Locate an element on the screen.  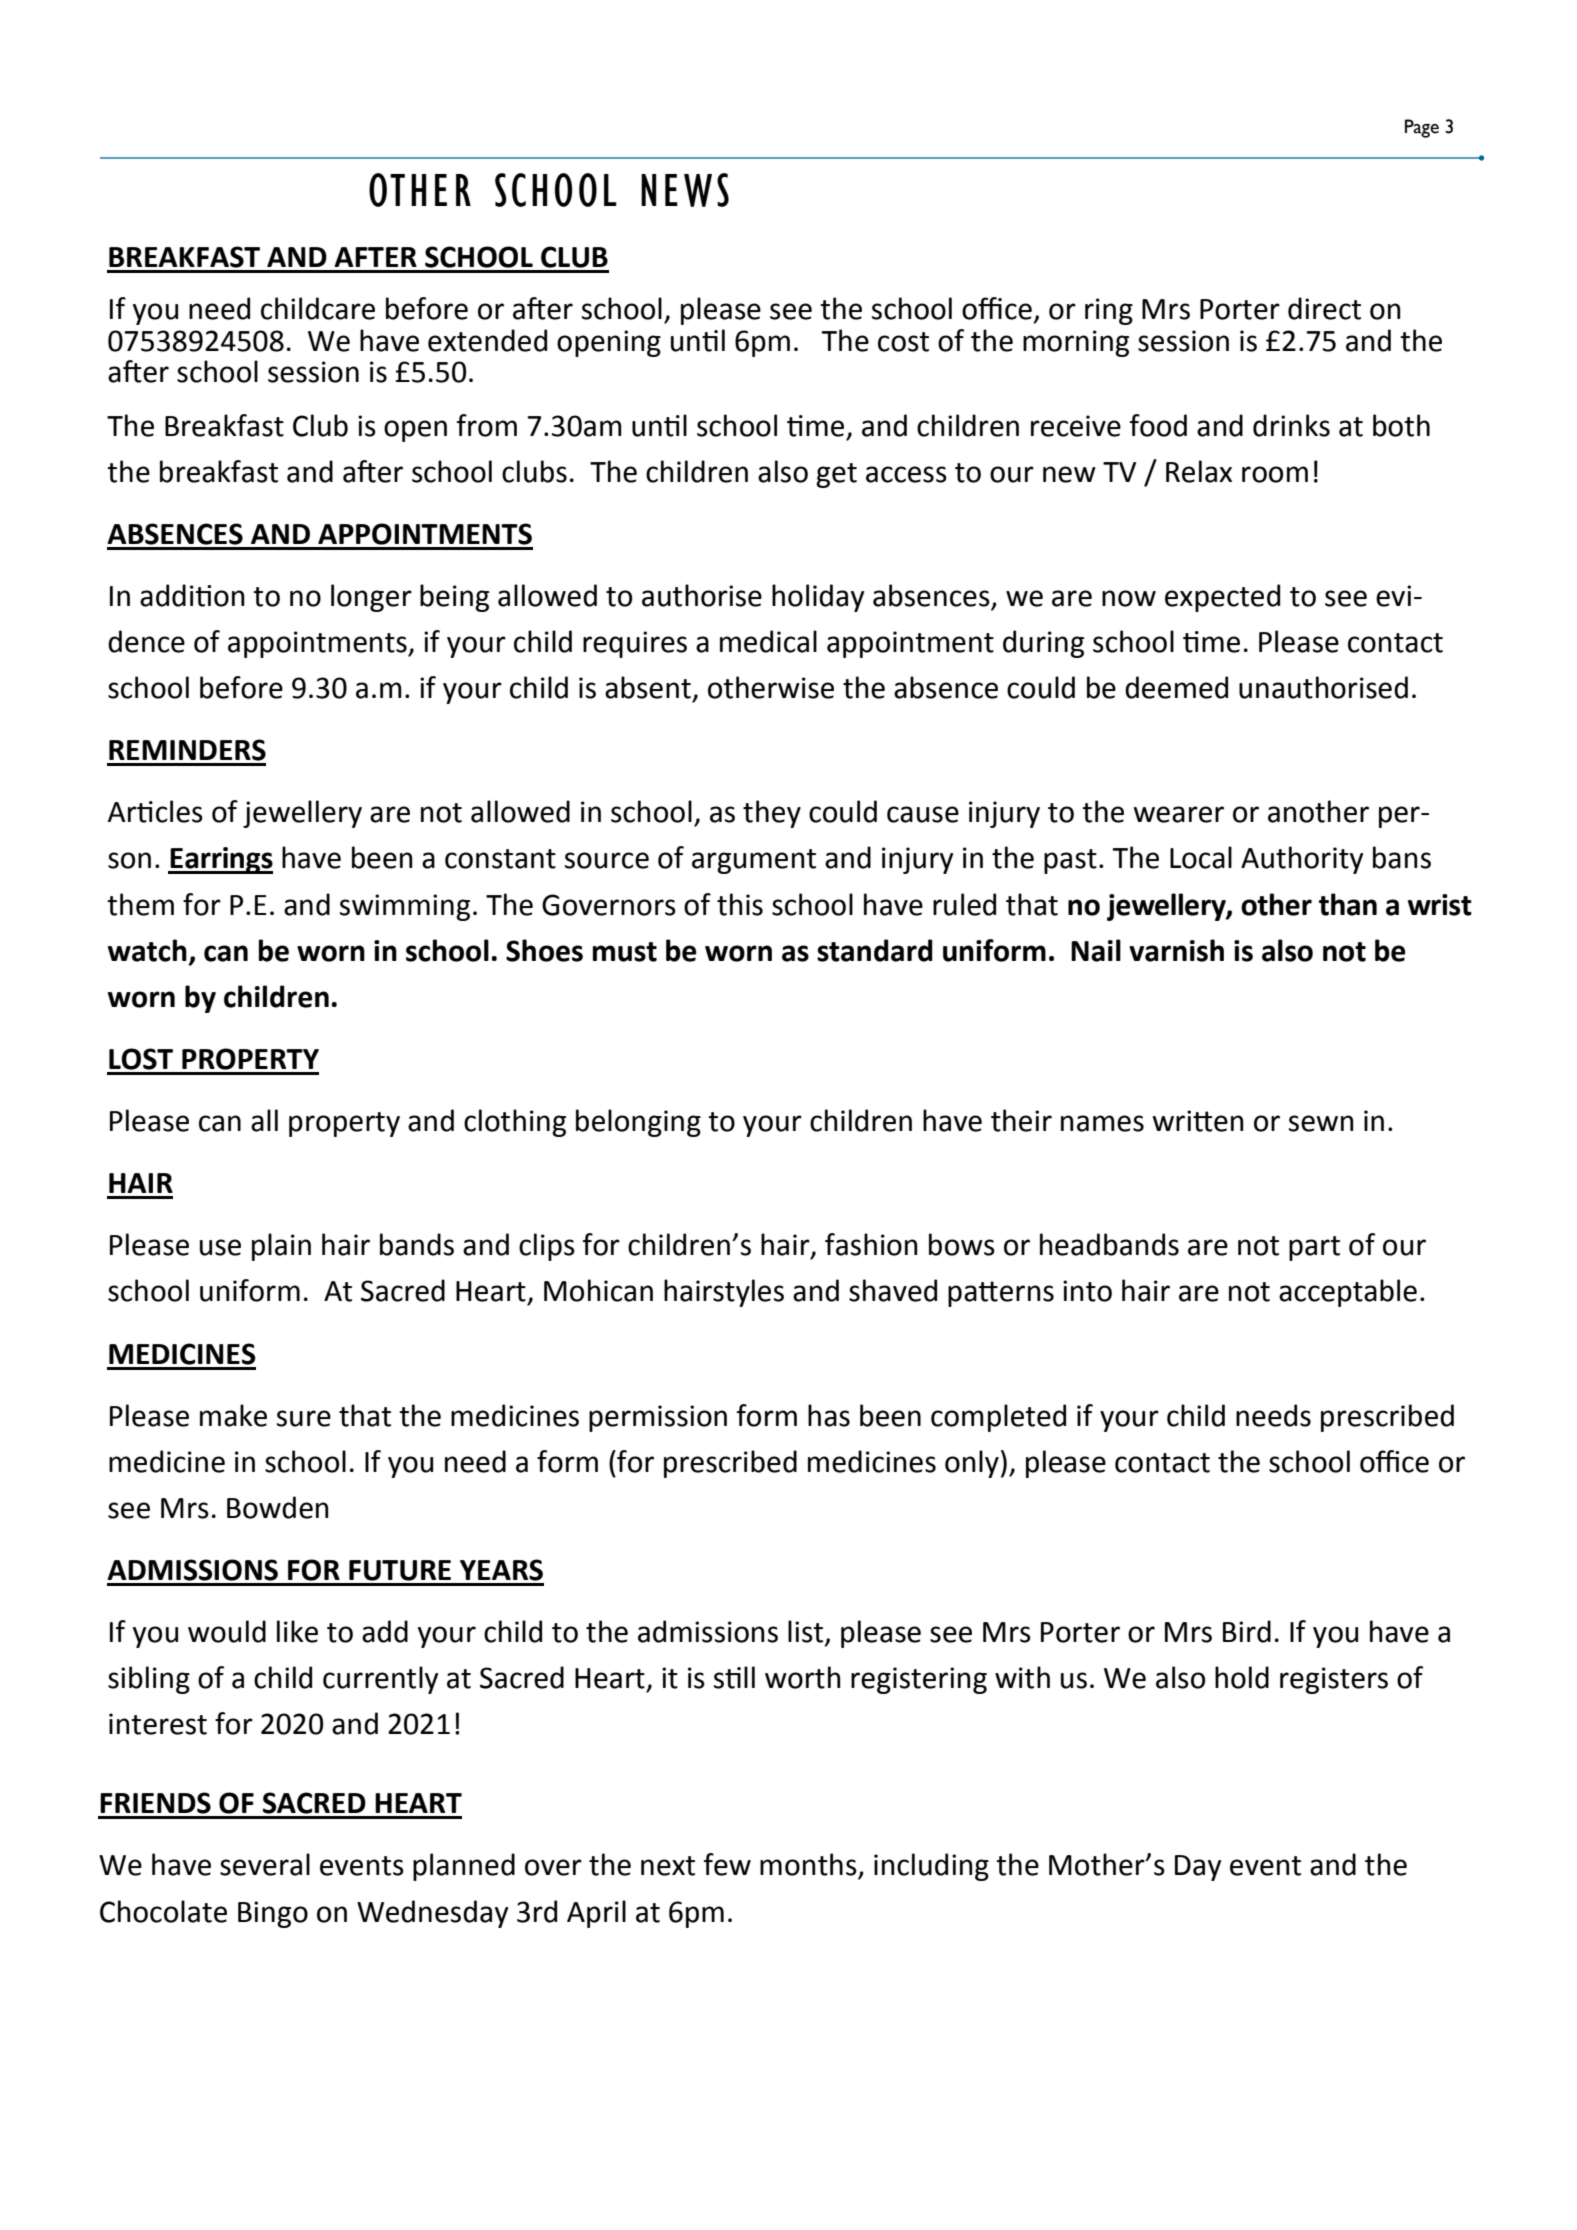
NEWS is located at coordinates (685, 190).
